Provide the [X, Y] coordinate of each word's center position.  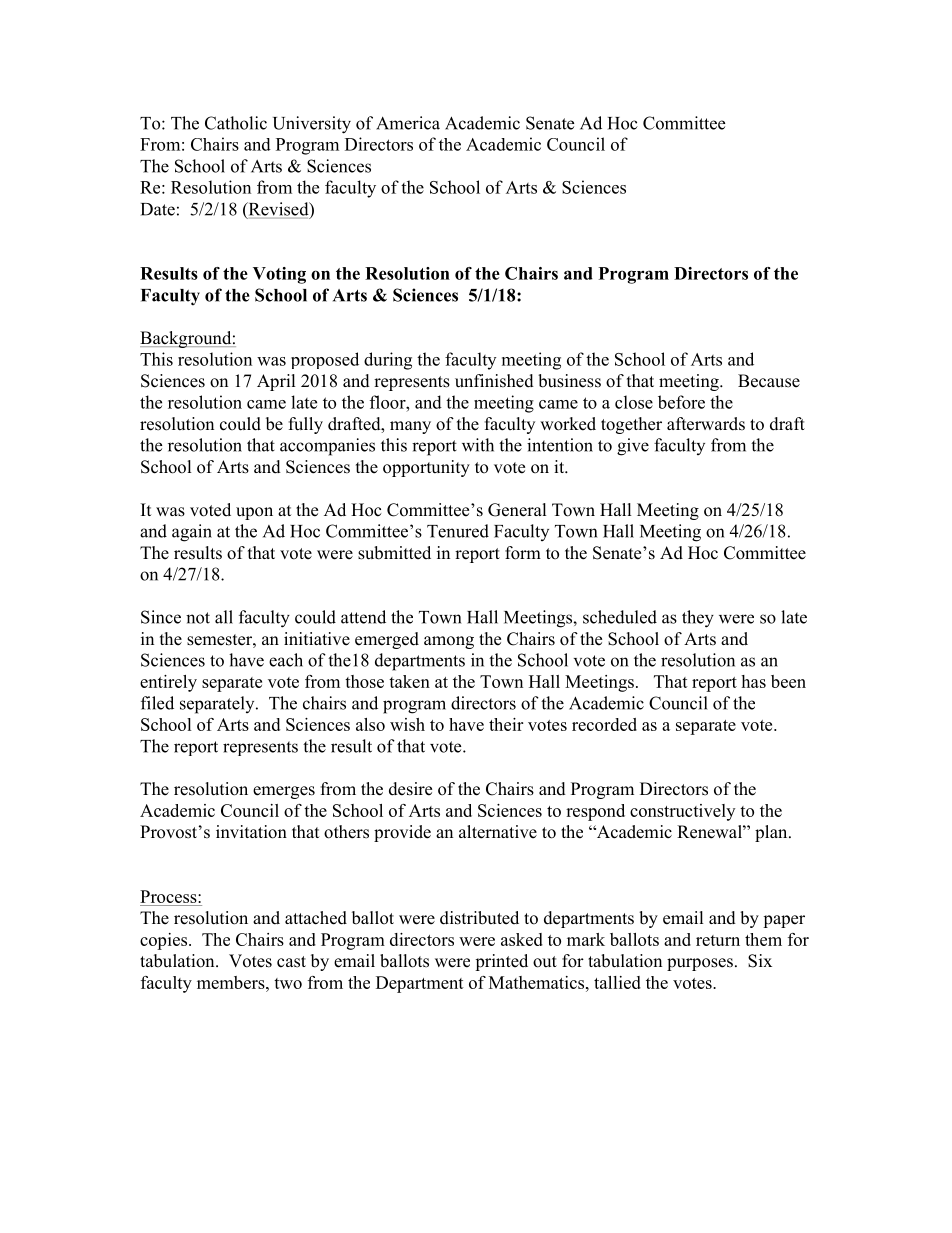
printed [501, 962]
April [276, 382]
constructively [682, 812]
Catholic [236, 123]
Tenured [458, 531]
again [192, 533]
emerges [284, 792]
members [232, 982]
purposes [700, 964]
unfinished [494, 381]
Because [769, 381]
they [698, 619]
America [408, 123]
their [506, 724]
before [681, 402]
